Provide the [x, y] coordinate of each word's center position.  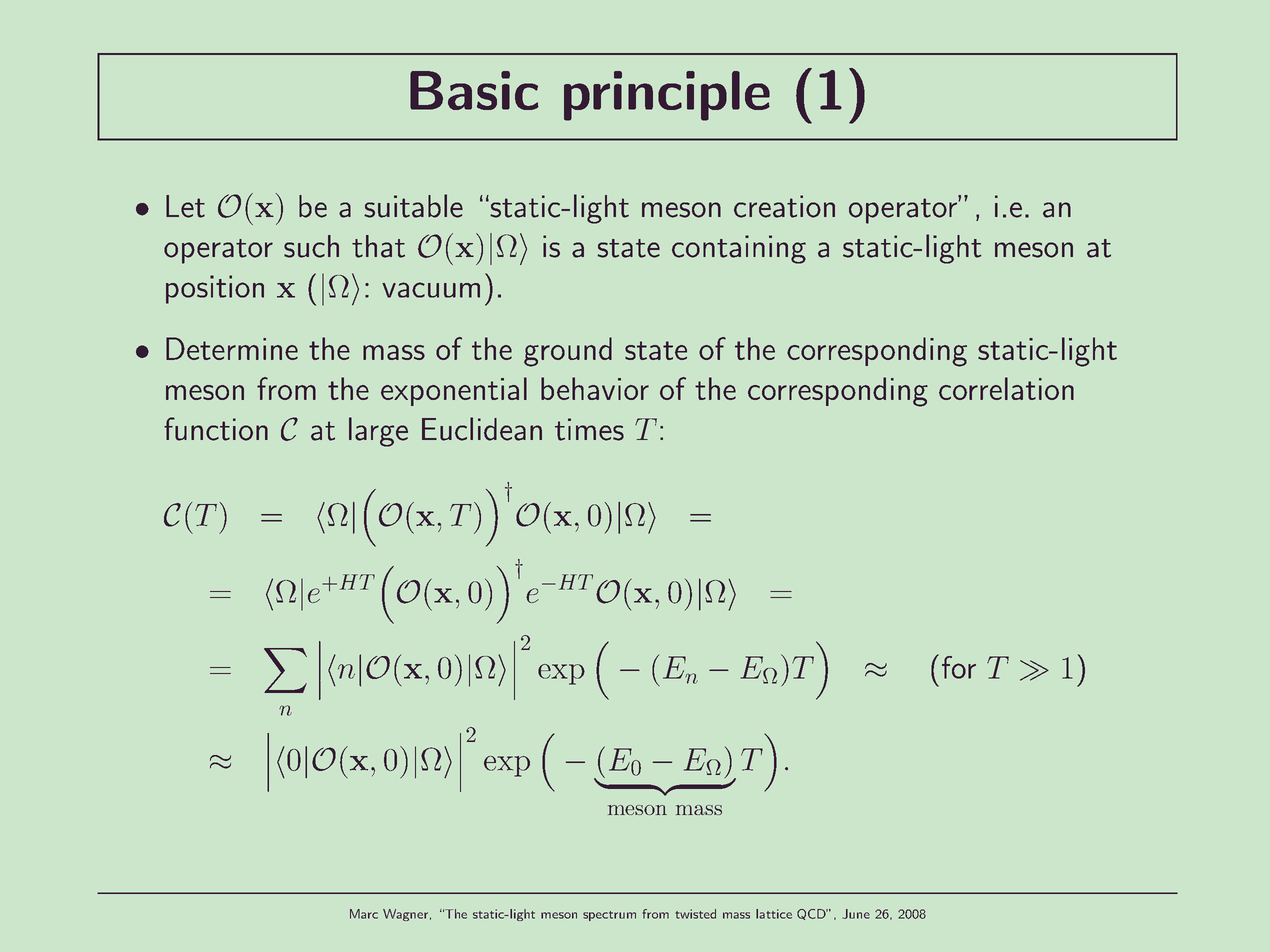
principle [667, 96]
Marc [364, 914]
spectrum [609, 916]
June [856, 914]
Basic [474, 90]
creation [784, 206]
